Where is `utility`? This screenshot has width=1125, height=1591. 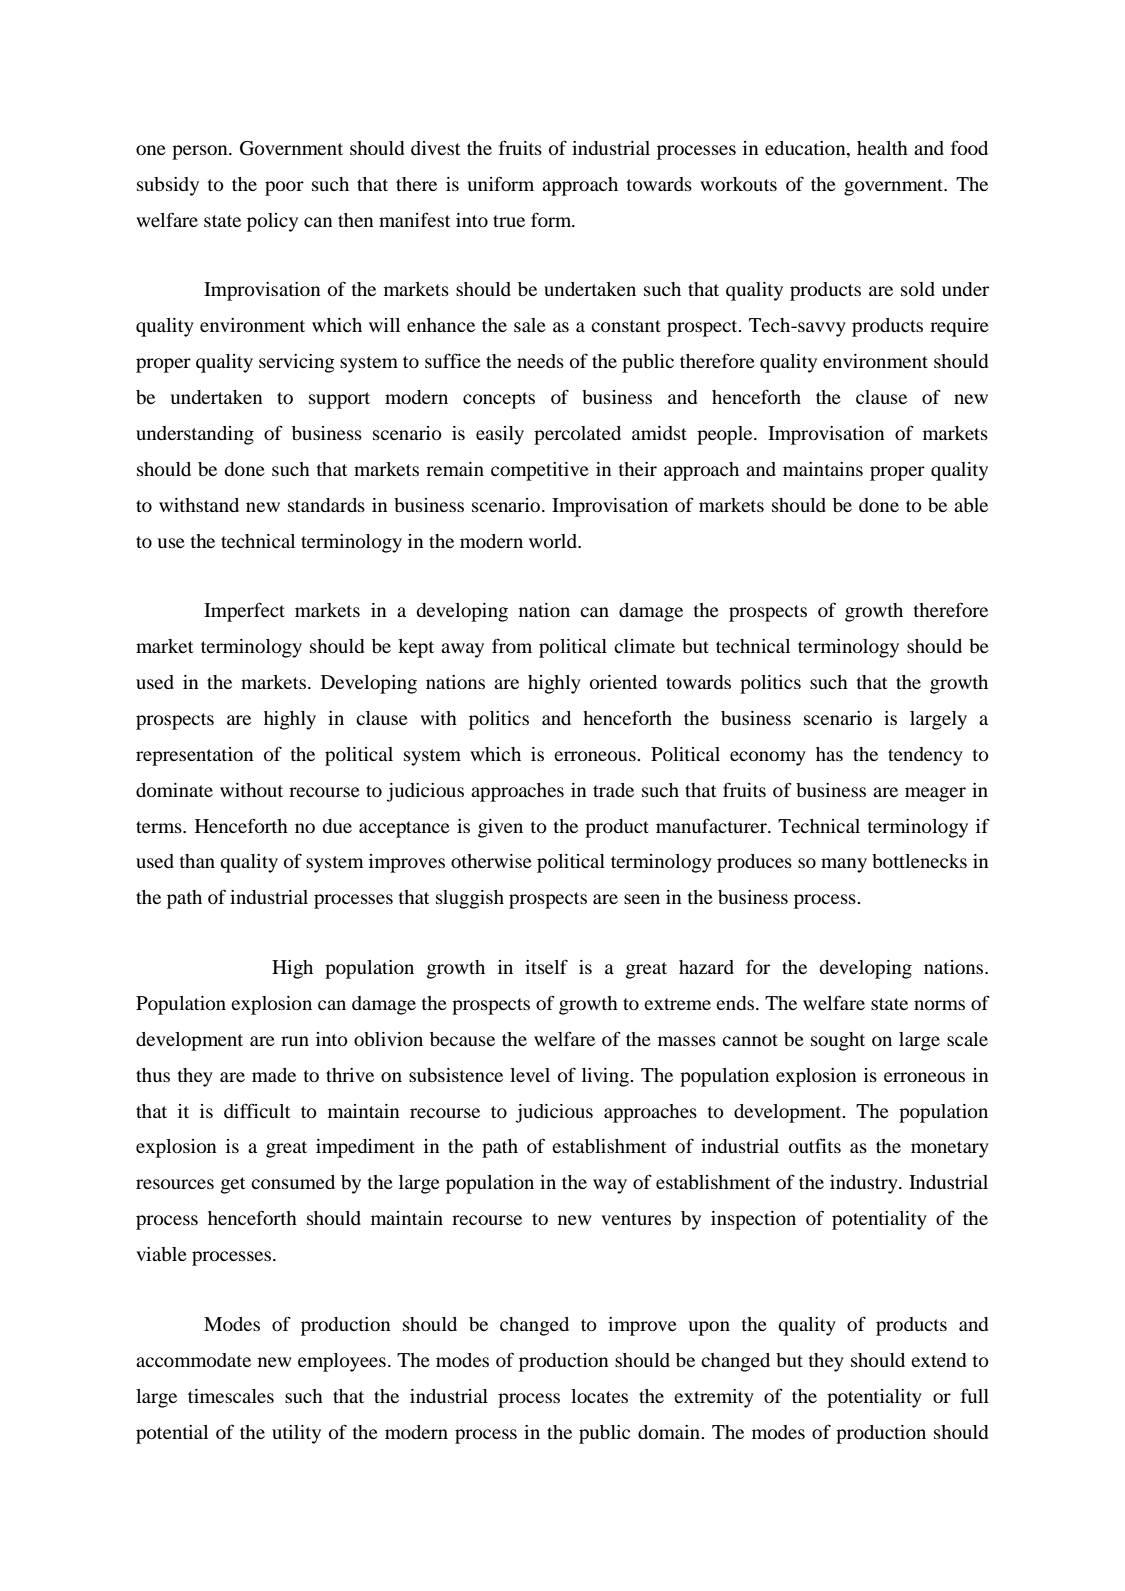 utility is located at coordinates (296, 1434).
